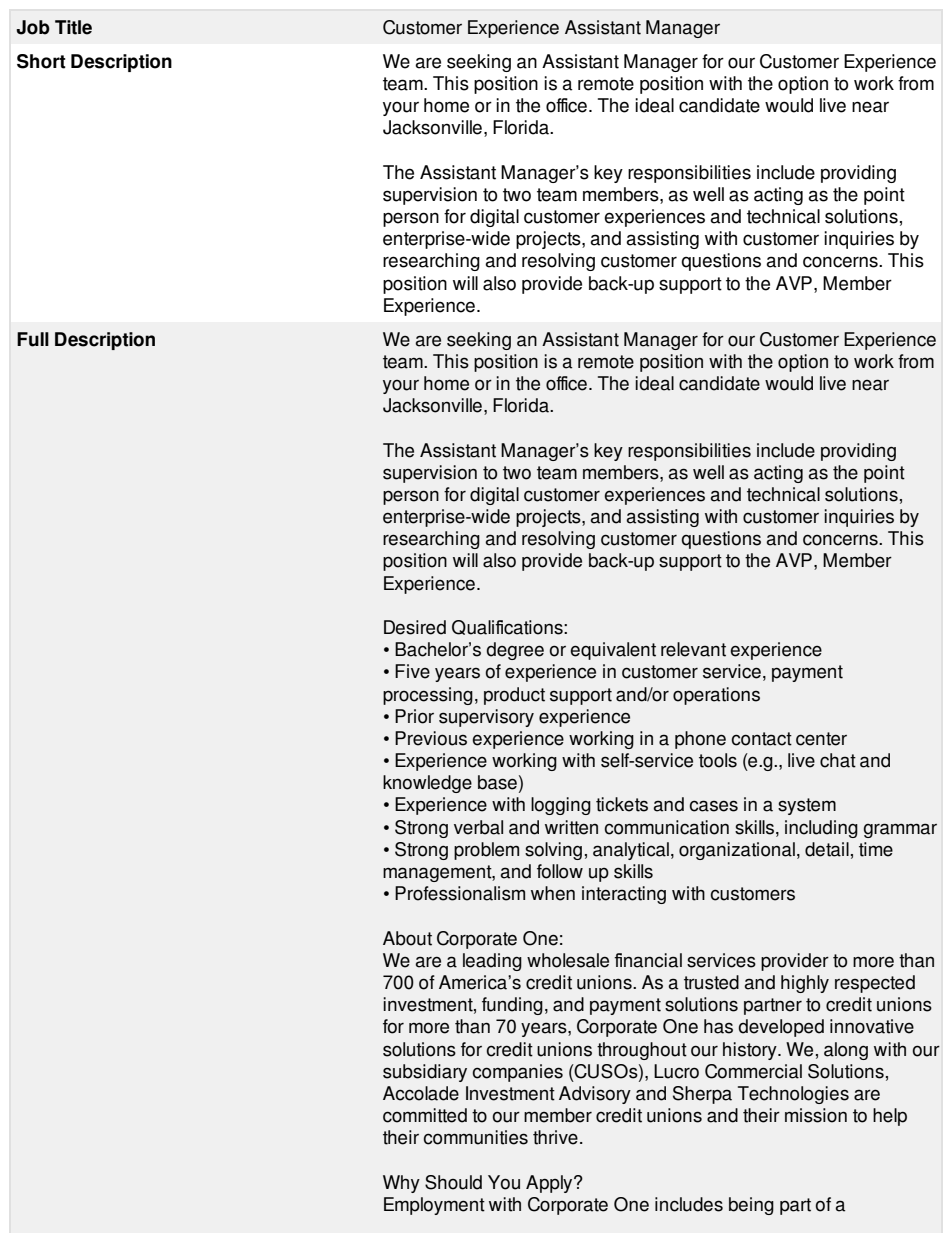  I want to click on Title, so click(73, 27).
